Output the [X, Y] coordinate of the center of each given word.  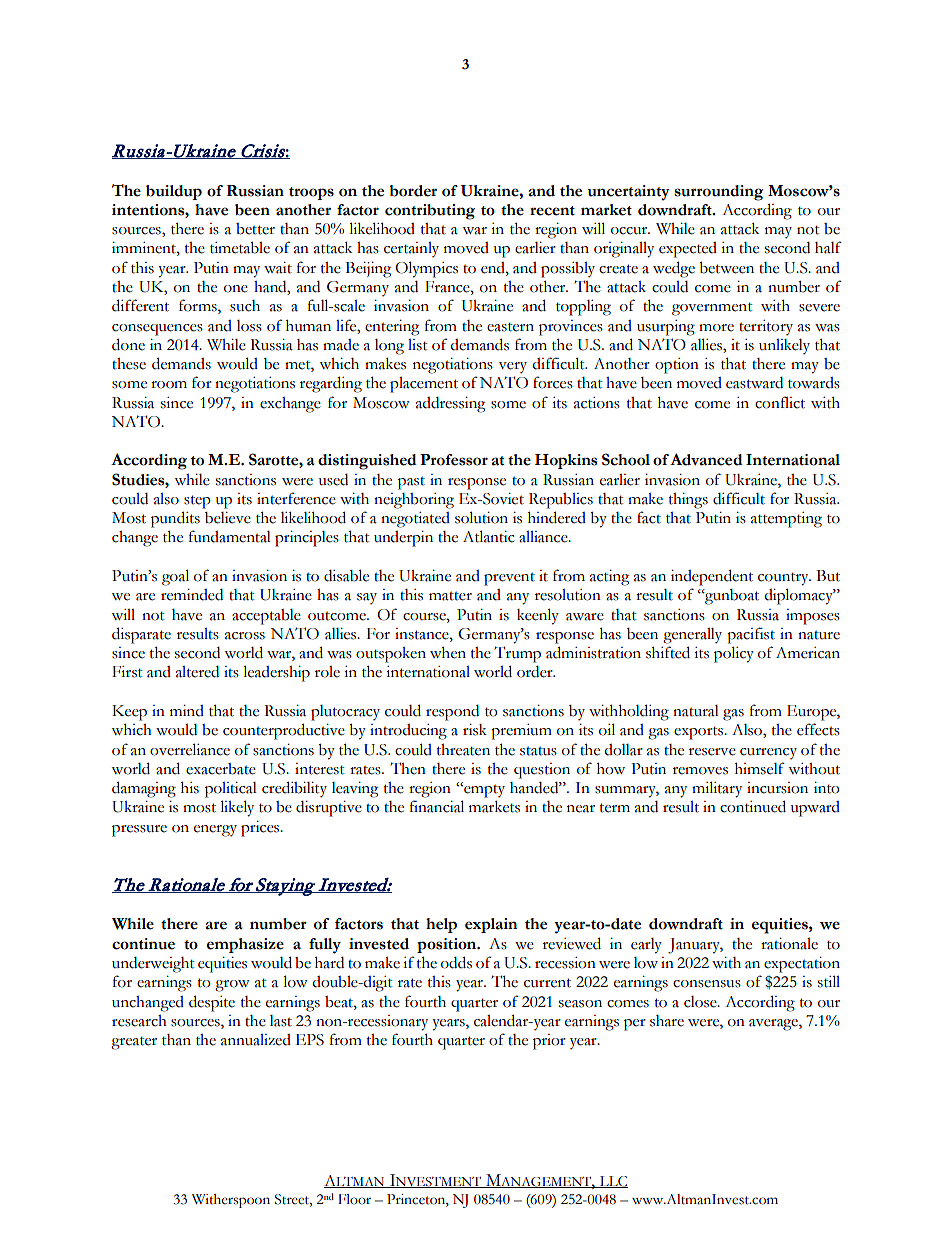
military [717, 789]
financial [437, 806]
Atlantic [488, 536]
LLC [613, 1182]
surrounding [719, 193]
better [255, 229]
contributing [430, 212]
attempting [786, 520]
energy [215, 831]
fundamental [230, 536]
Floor [354, 1199]
